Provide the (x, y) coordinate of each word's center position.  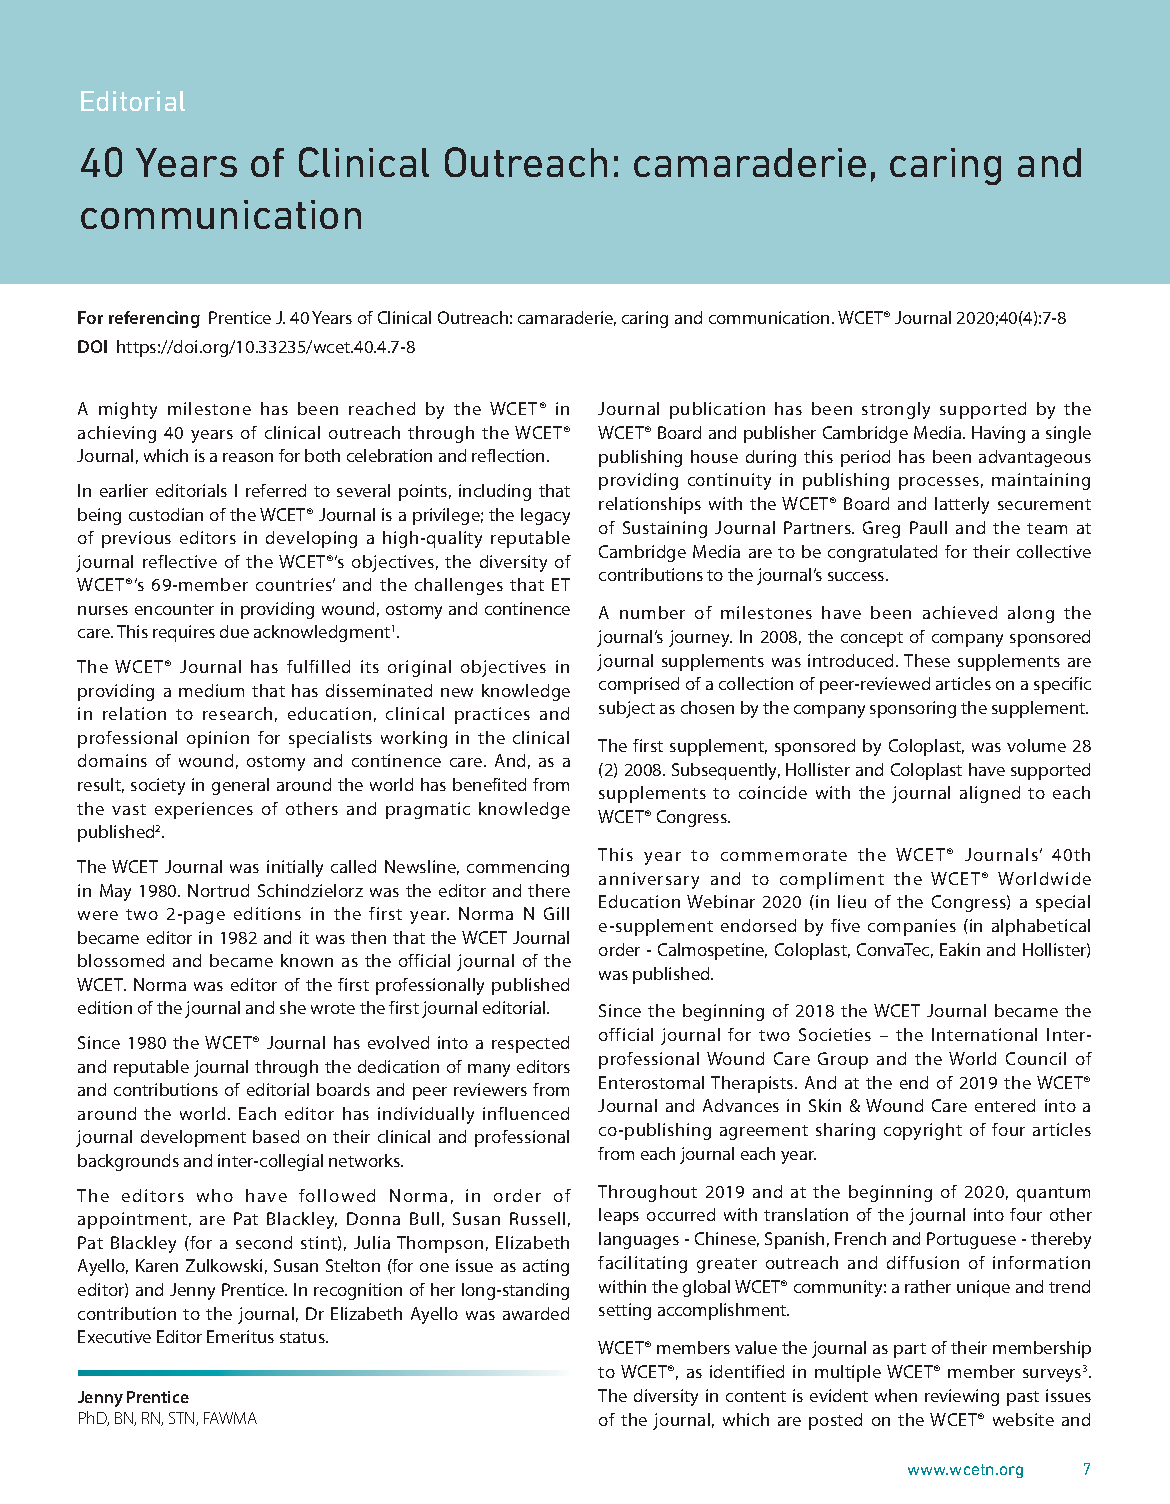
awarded (536, 1313)
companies (912, 927)
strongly (896, 410)
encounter (174, 609)
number (652, 612)
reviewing (962, 1397)
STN (183, 1419)
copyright (923, 1131)
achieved (960, 612)
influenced (526, 1113)
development (193, 1138)
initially (295, 868)
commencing (518, 868)
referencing (154, 319)
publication (717, 410)
